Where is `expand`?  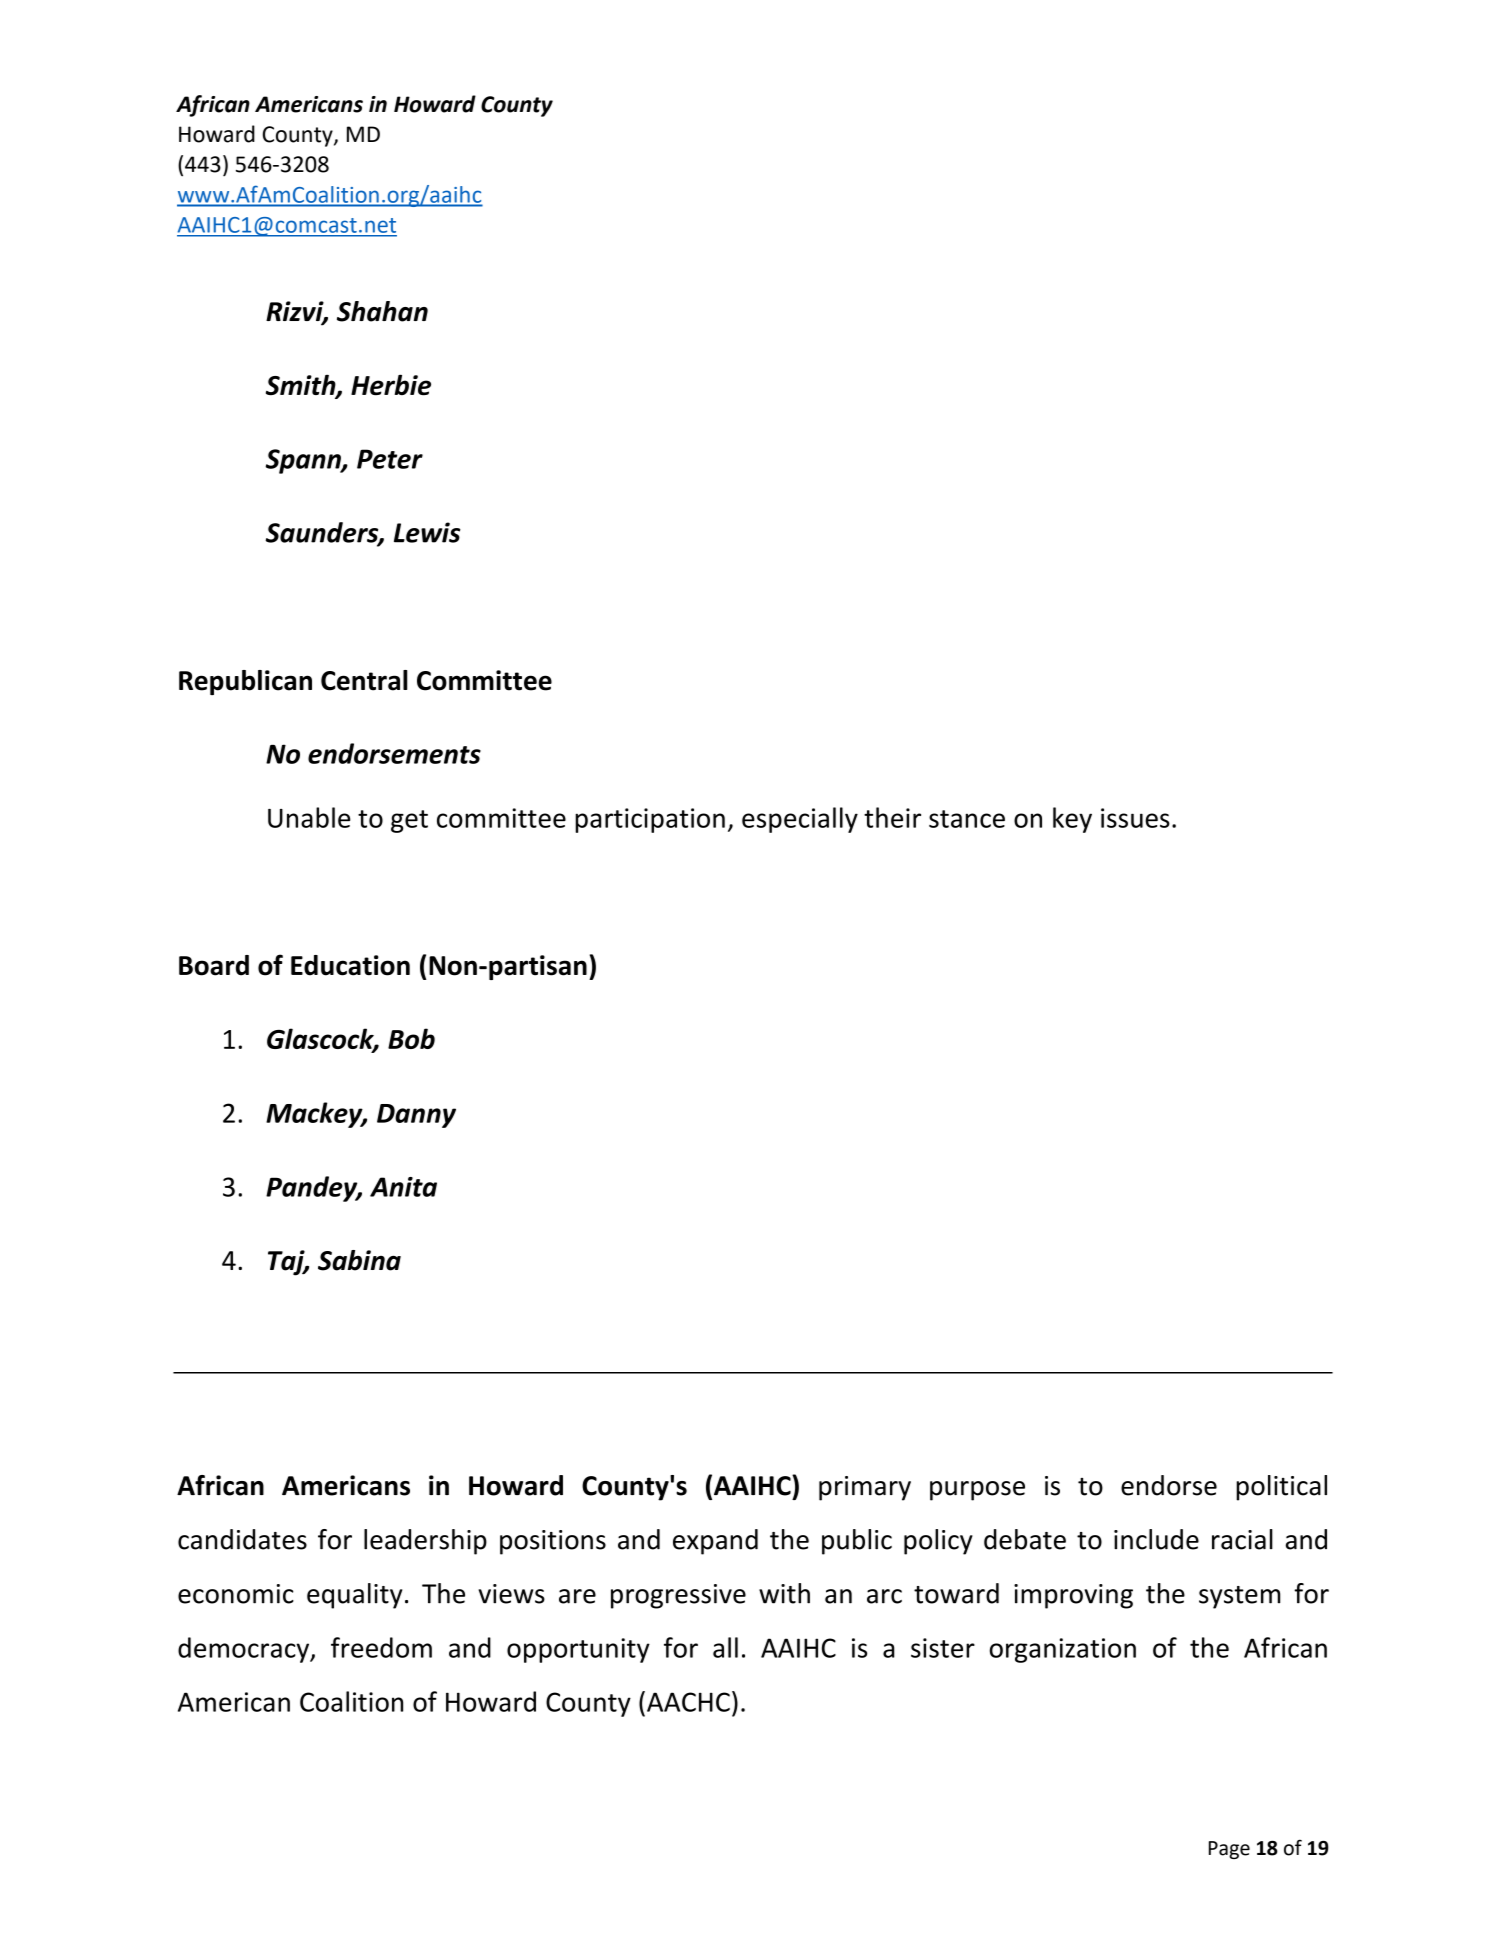
expand is located at coordinates (715, 1542).
